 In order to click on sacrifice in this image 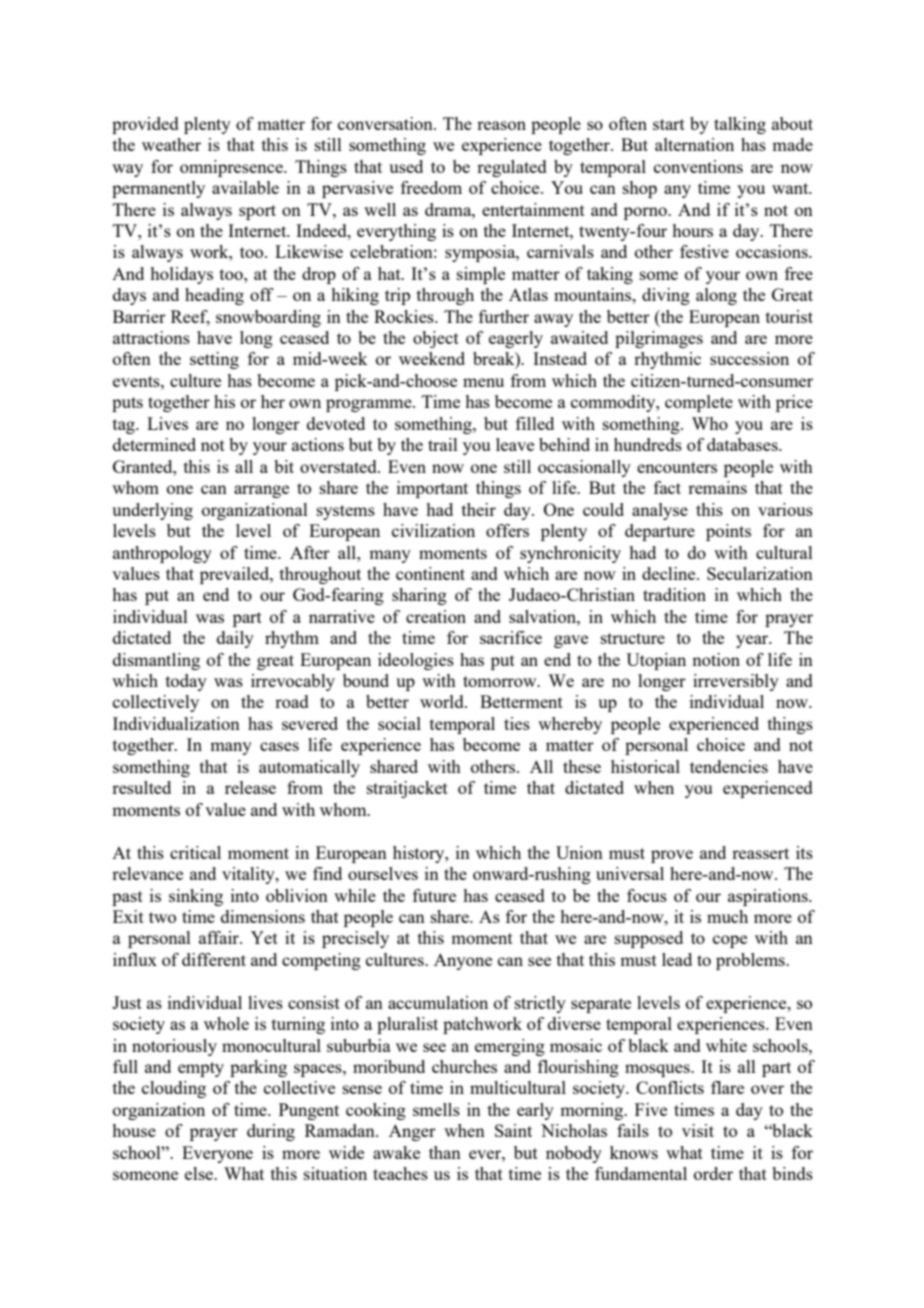, I will do `click(511, 637)`.
